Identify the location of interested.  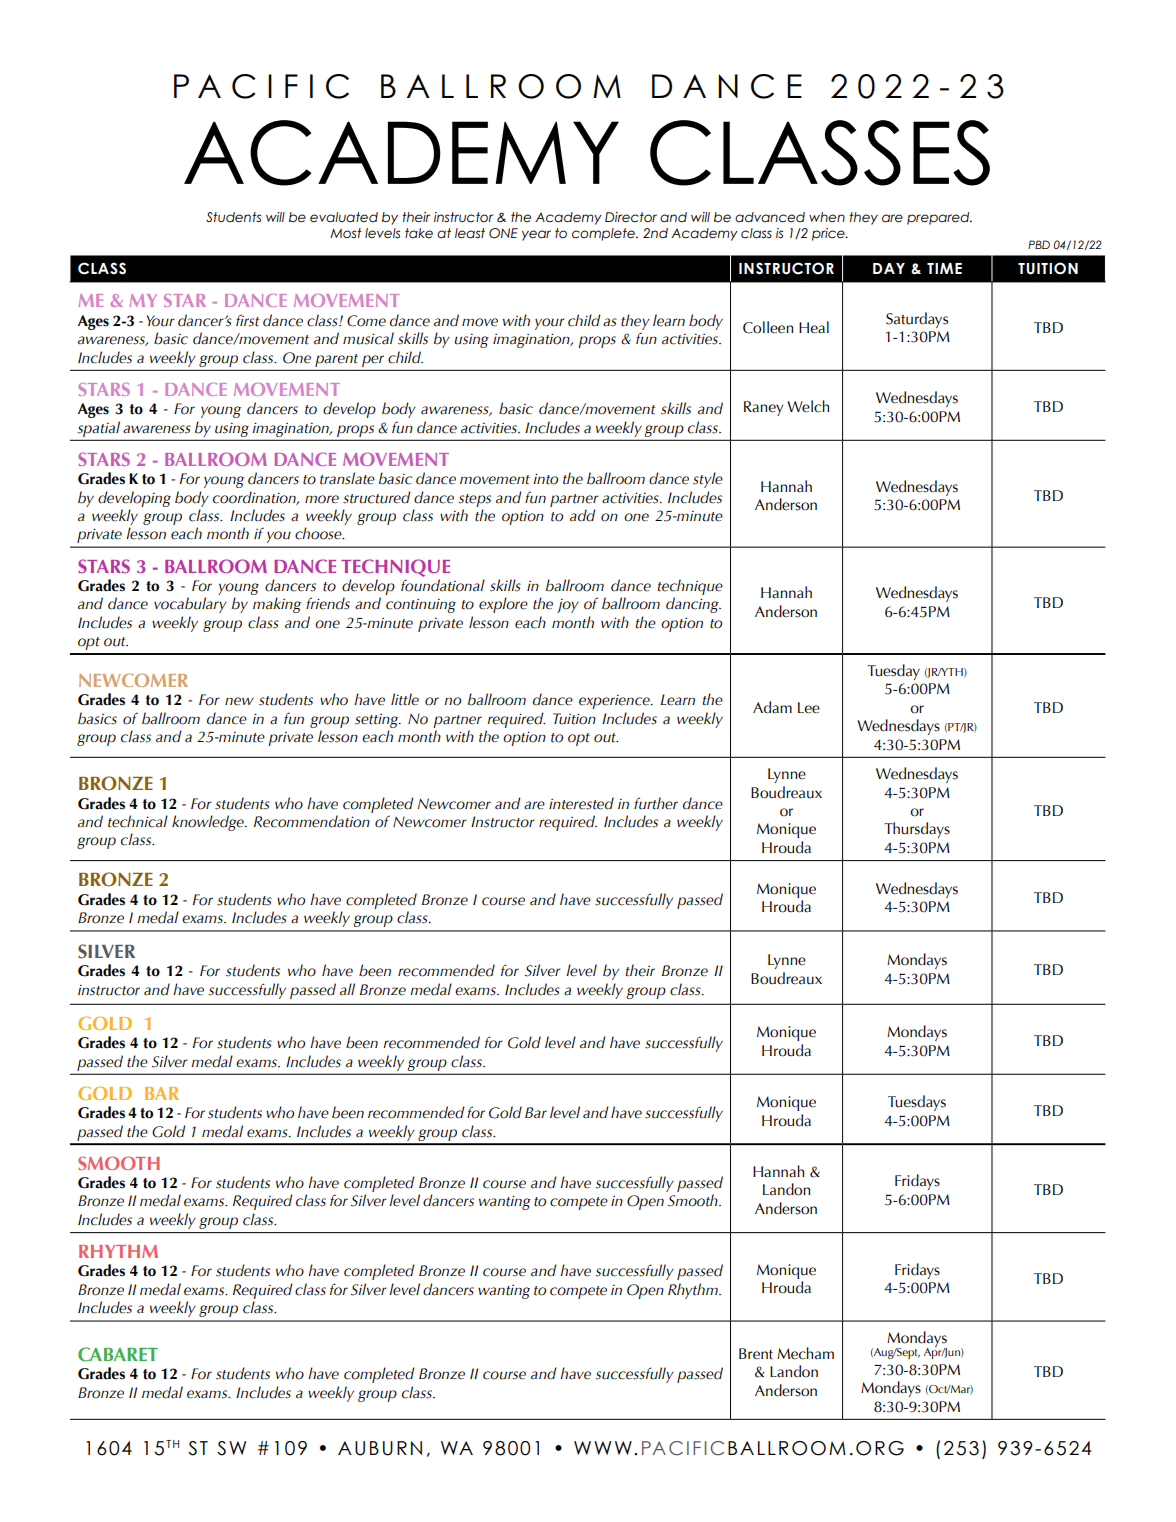
(581, 803).
